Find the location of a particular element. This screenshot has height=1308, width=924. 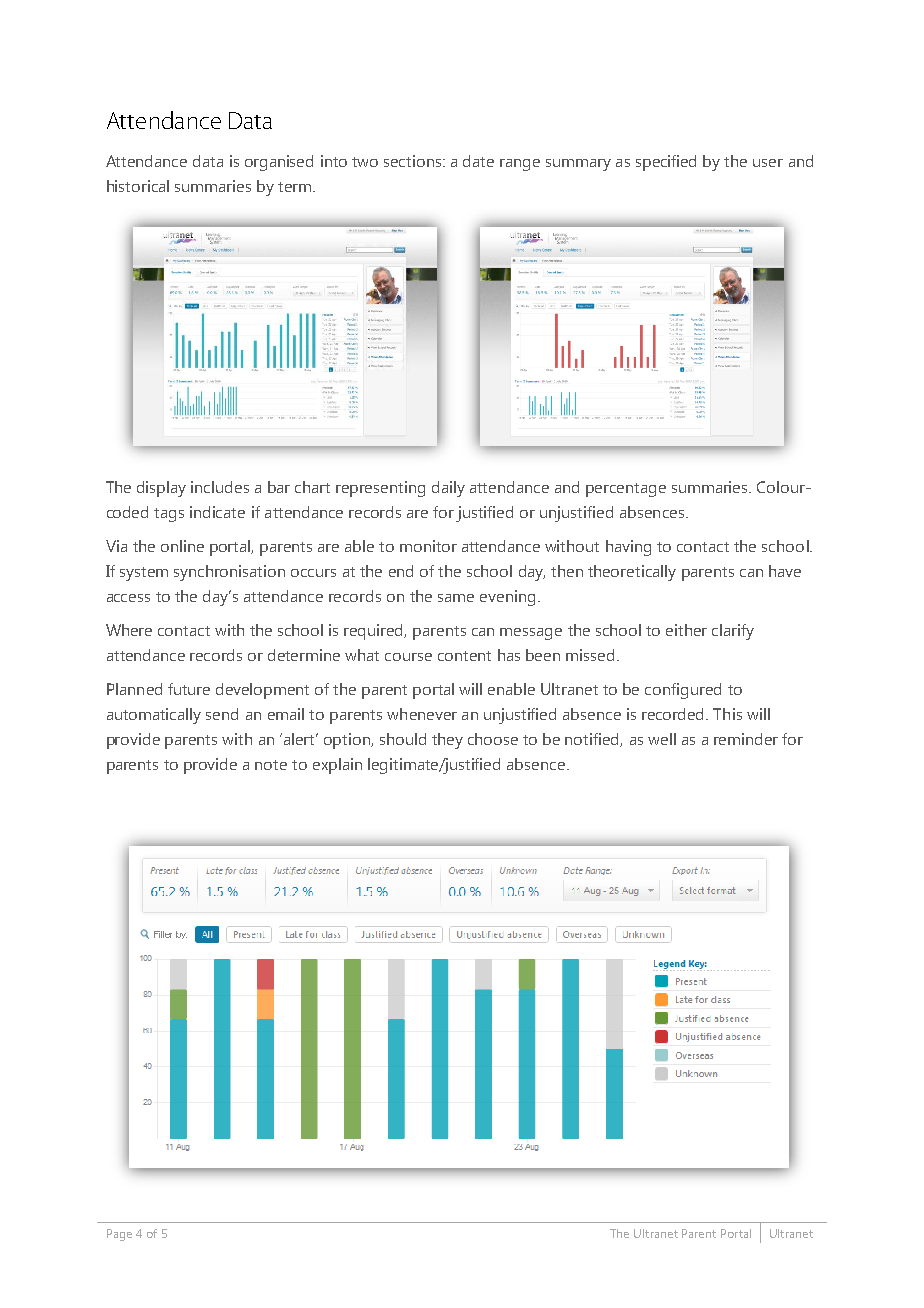

reminder is located at coordinates (746, 739).
